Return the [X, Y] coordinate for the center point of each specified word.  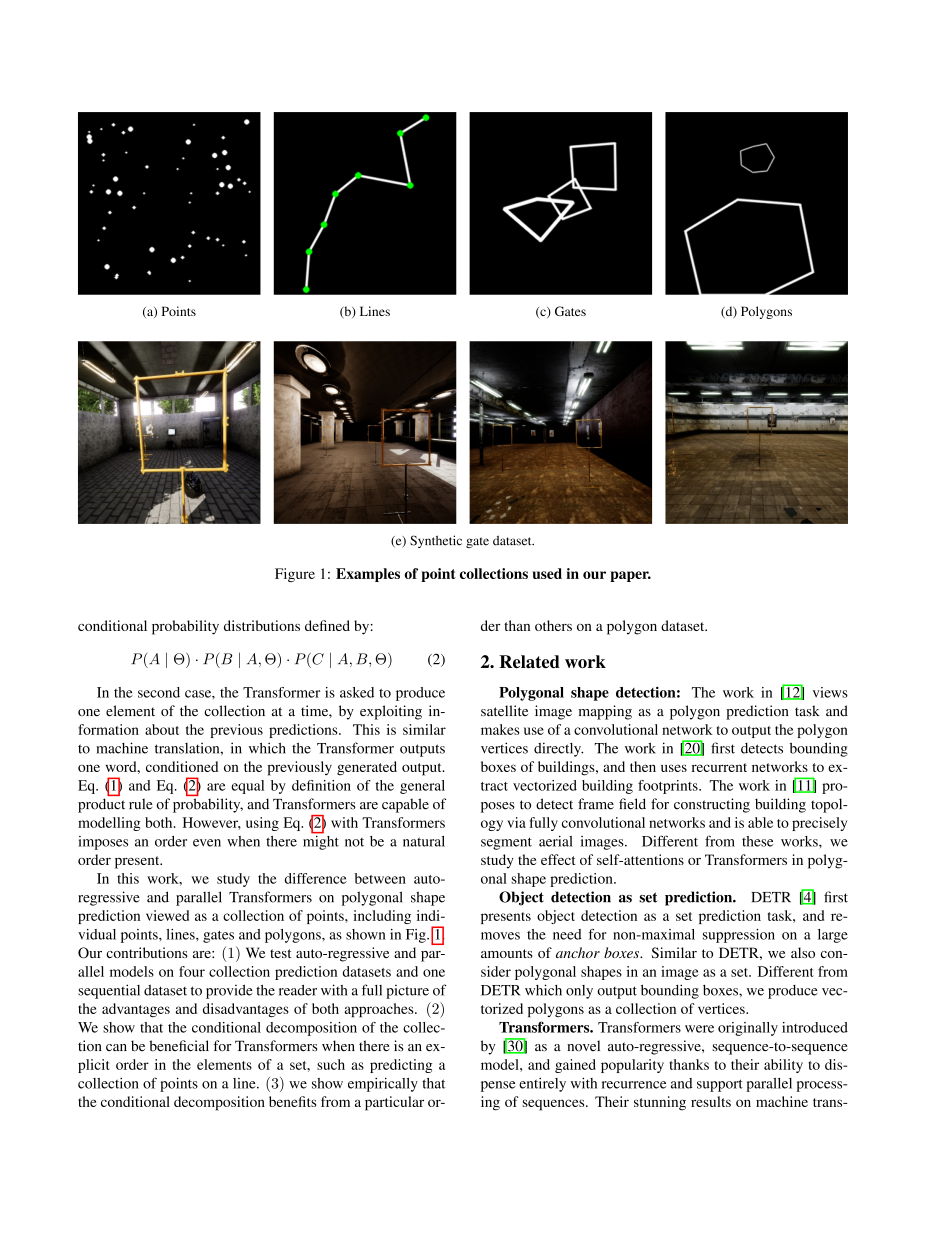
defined [327, 625]
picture [407, 992]
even [207, 843]
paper [630, 576]
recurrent [719, 767]
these [757, 841]
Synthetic [436, 541]
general [422, 787]
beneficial [179, 1046]
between [380, 878]
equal [247, 787]
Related [529, 661]
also [803, 952]
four [192, 971]
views [830, 692]
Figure [295, 575]
